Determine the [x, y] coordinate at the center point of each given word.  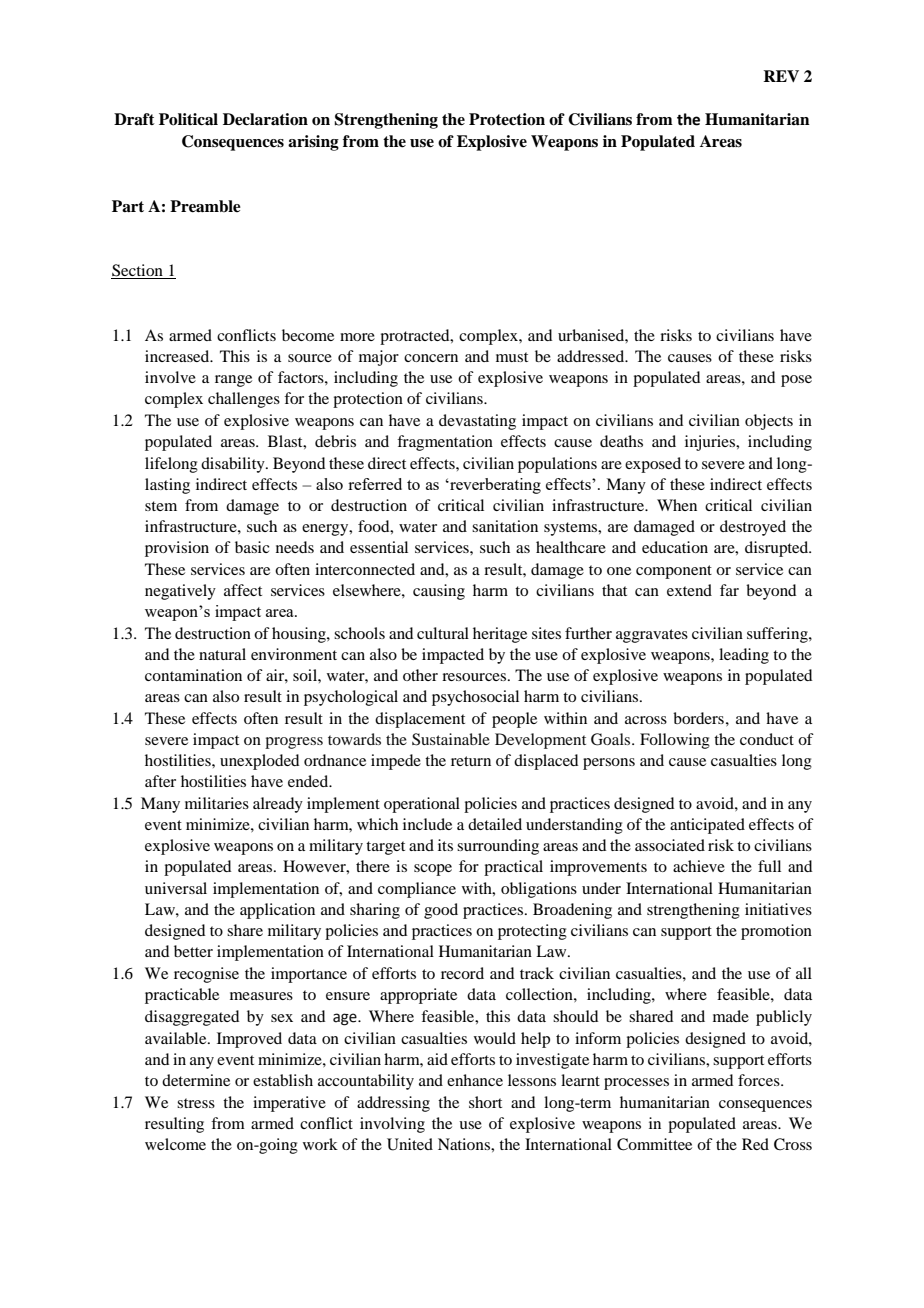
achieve [699, 866]
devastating [477, 422]
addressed [592, 356]
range [233, 381]
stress [196, 1103]
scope [433, 870]
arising [313, 143]
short [485, 1102]
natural [222, 654]
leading [744, 656]
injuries [711, 443]
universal [176, 888]
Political [188, 119]
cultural [443, 633]
